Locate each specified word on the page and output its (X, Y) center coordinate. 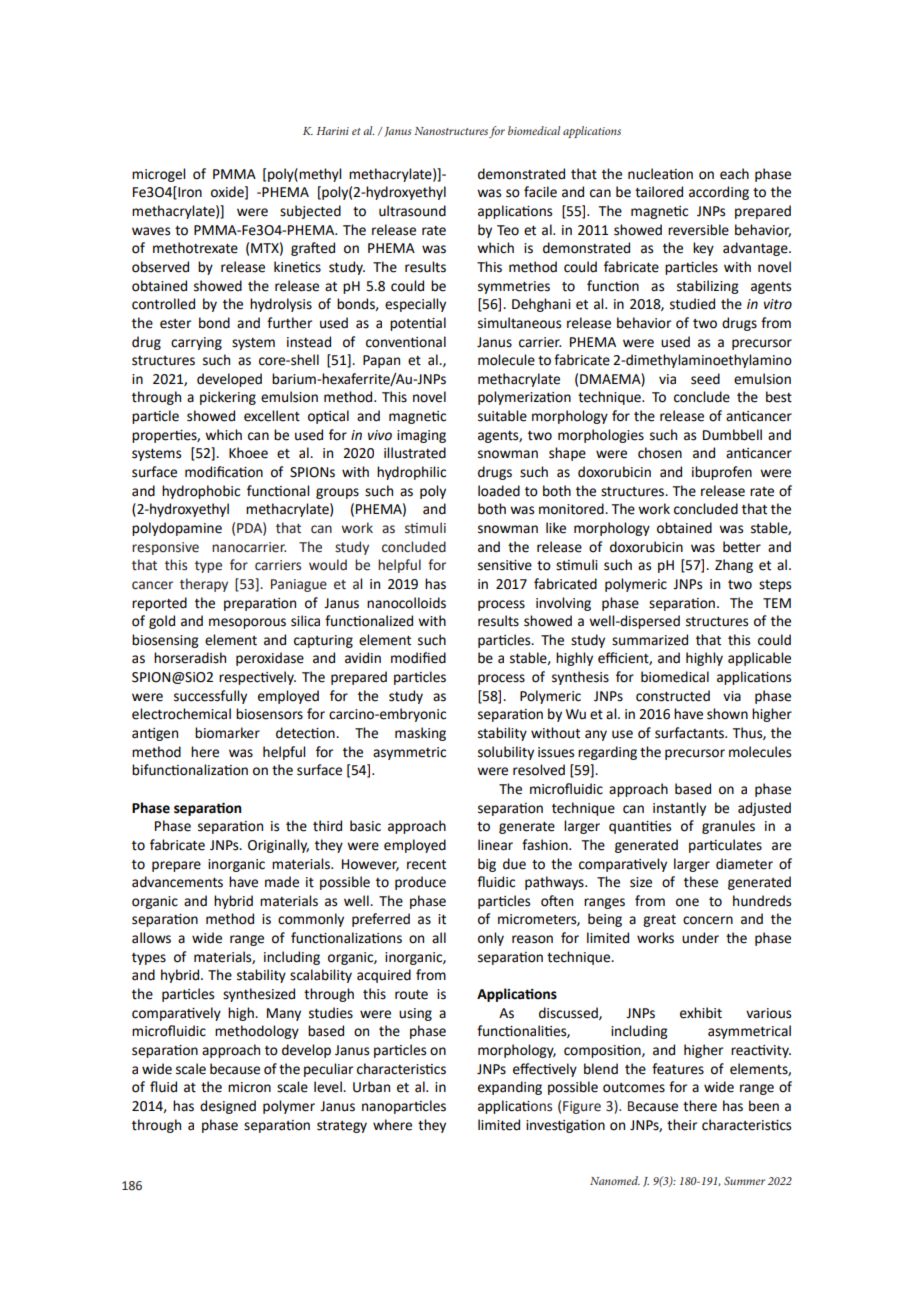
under (700, 938)
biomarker (227, 733)
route (411, 995)
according (719, 193)
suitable (502, 416)
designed (228, 1107)
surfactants (691, 733)
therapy (204, 585)
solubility (506, 753)
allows (151, 938)
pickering (228, 398)
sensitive (505, 565)
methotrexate (195, 248)
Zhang (734, 566)
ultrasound (412, 211)
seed (705, 379)
